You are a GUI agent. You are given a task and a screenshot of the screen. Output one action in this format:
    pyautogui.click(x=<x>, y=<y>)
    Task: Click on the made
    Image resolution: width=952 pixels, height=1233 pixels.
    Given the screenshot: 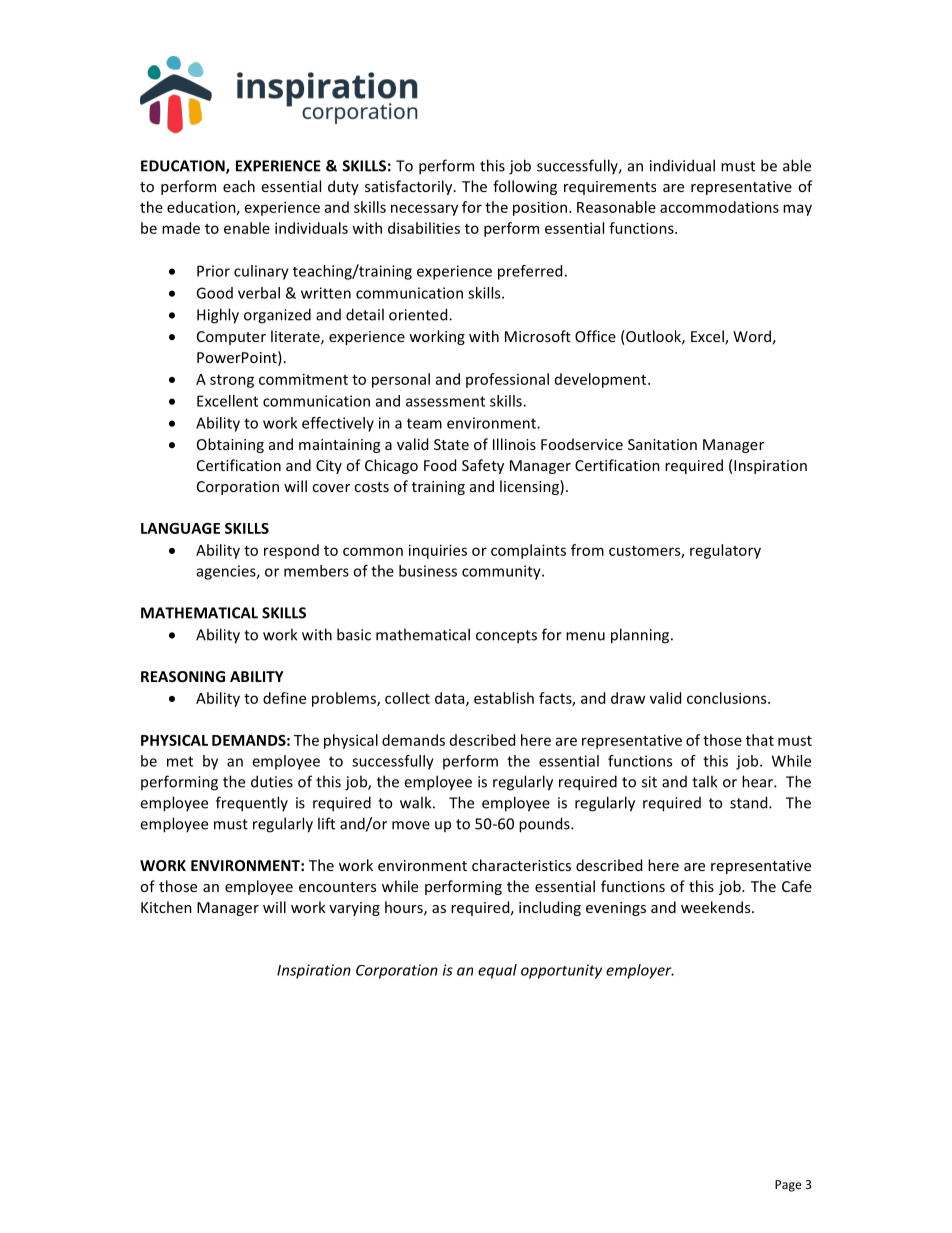 What is the action you would take?
    pyautogui.click(x=181, y=228)
